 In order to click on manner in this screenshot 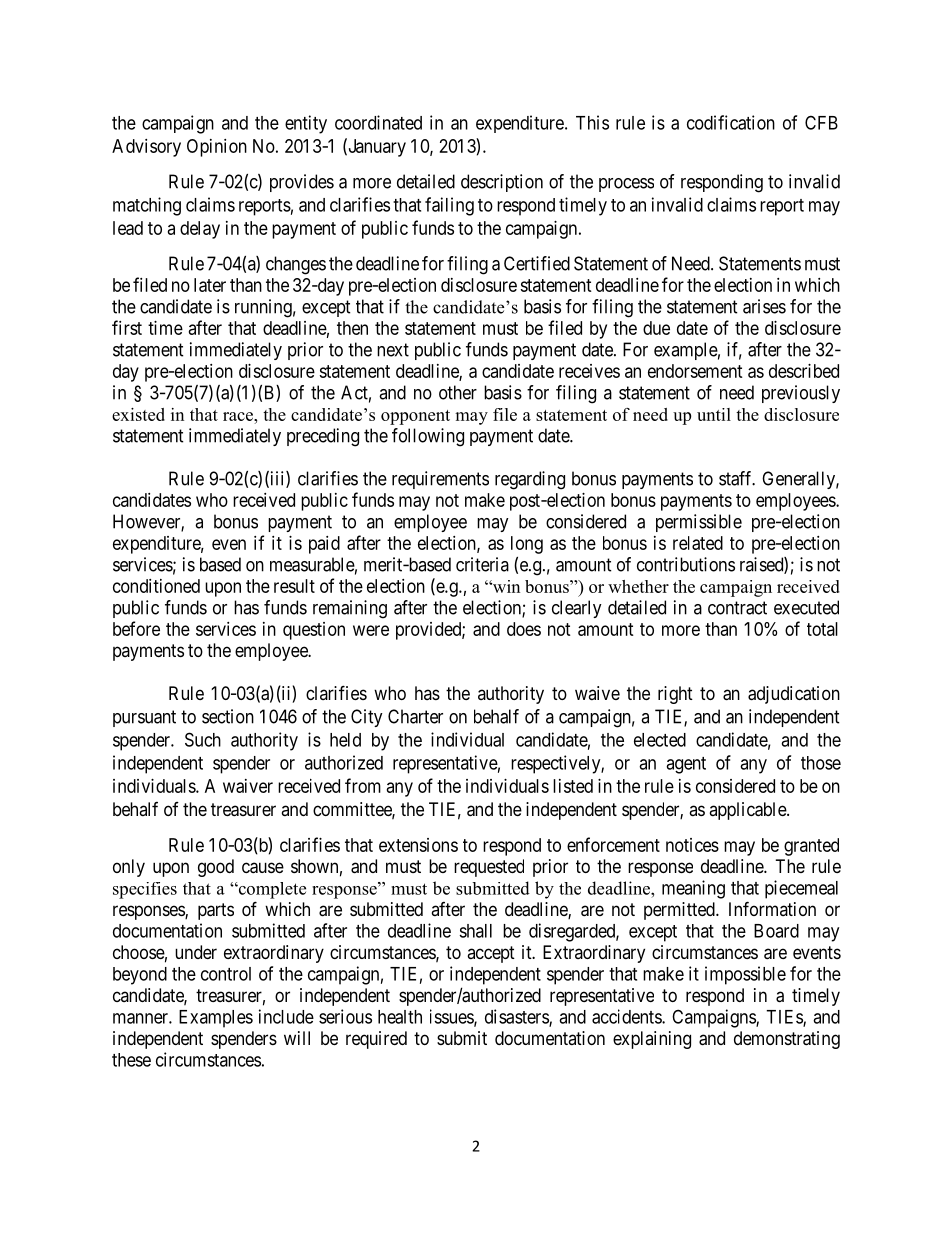, I will do `click(141, 1018)`.
